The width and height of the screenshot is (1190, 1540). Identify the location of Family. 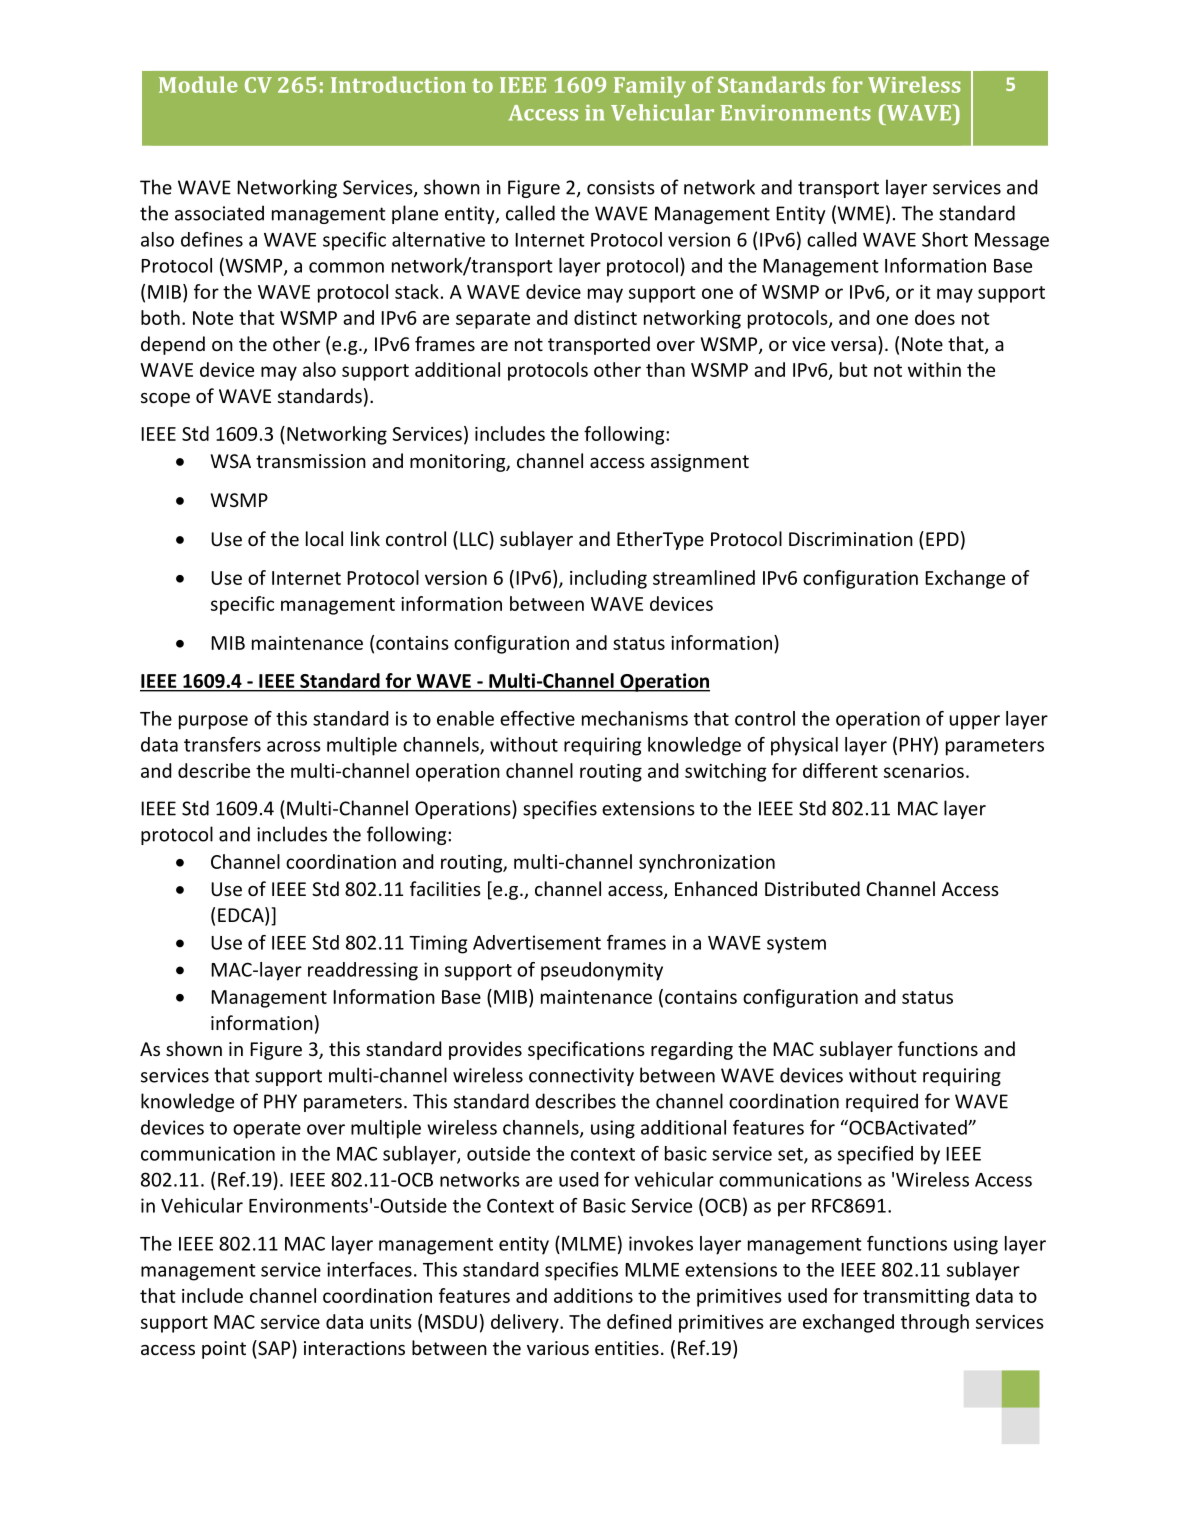
(650, 87).
